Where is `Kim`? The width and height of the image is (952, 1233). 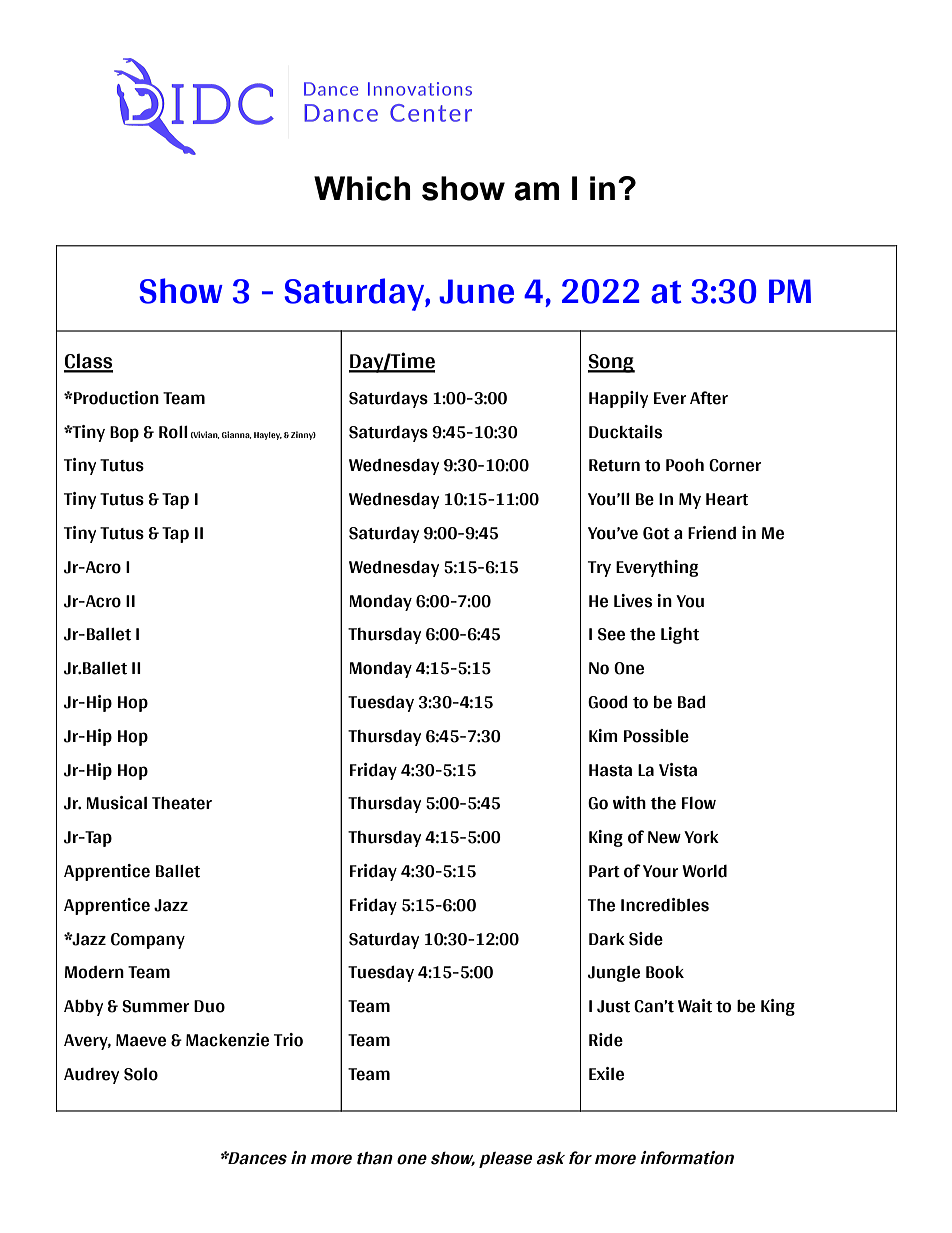
Kim is located at coordinates (603, 735).
